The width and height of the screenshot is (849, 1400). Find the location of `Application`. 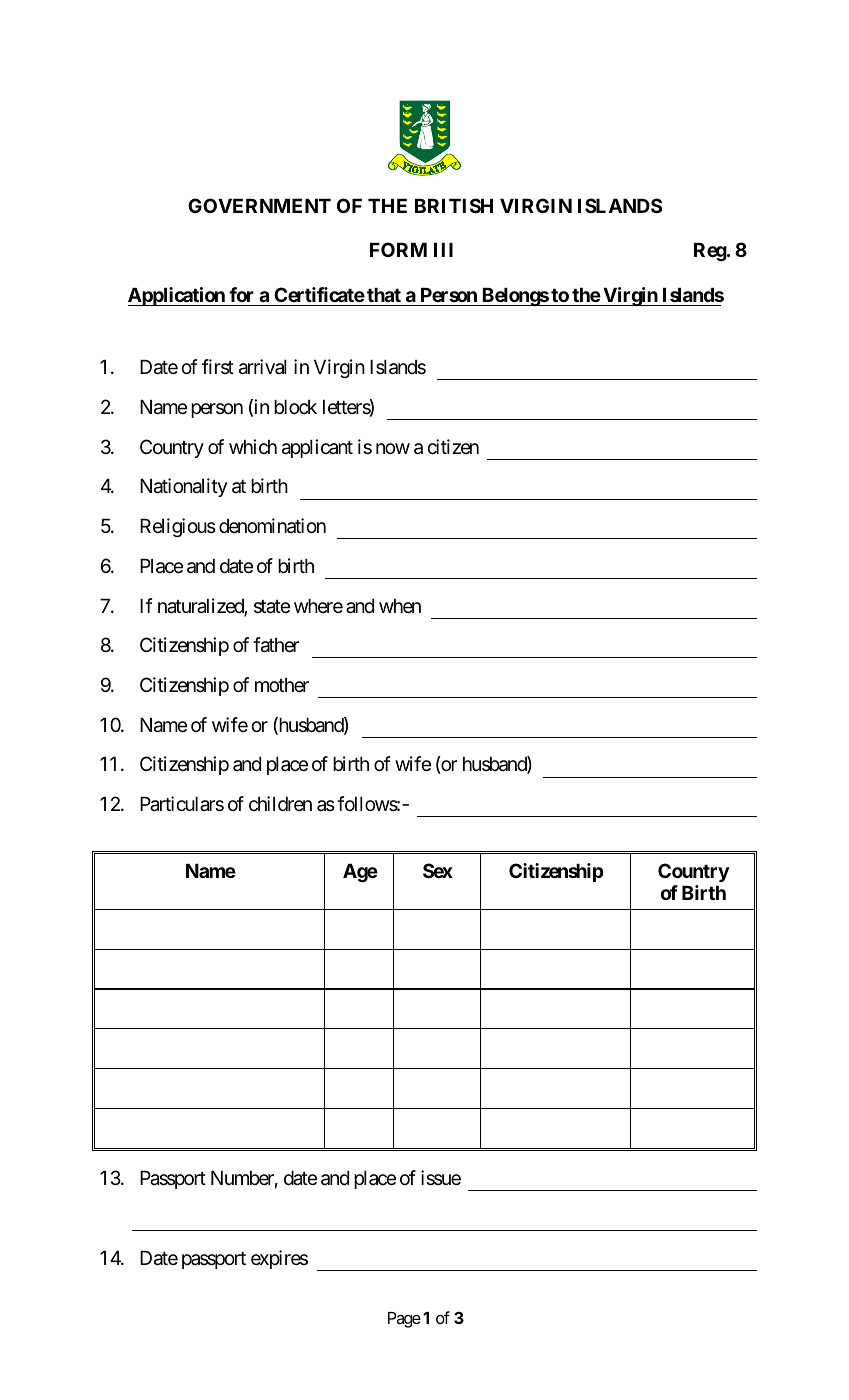

Application is located at coordinates (177, 296).
